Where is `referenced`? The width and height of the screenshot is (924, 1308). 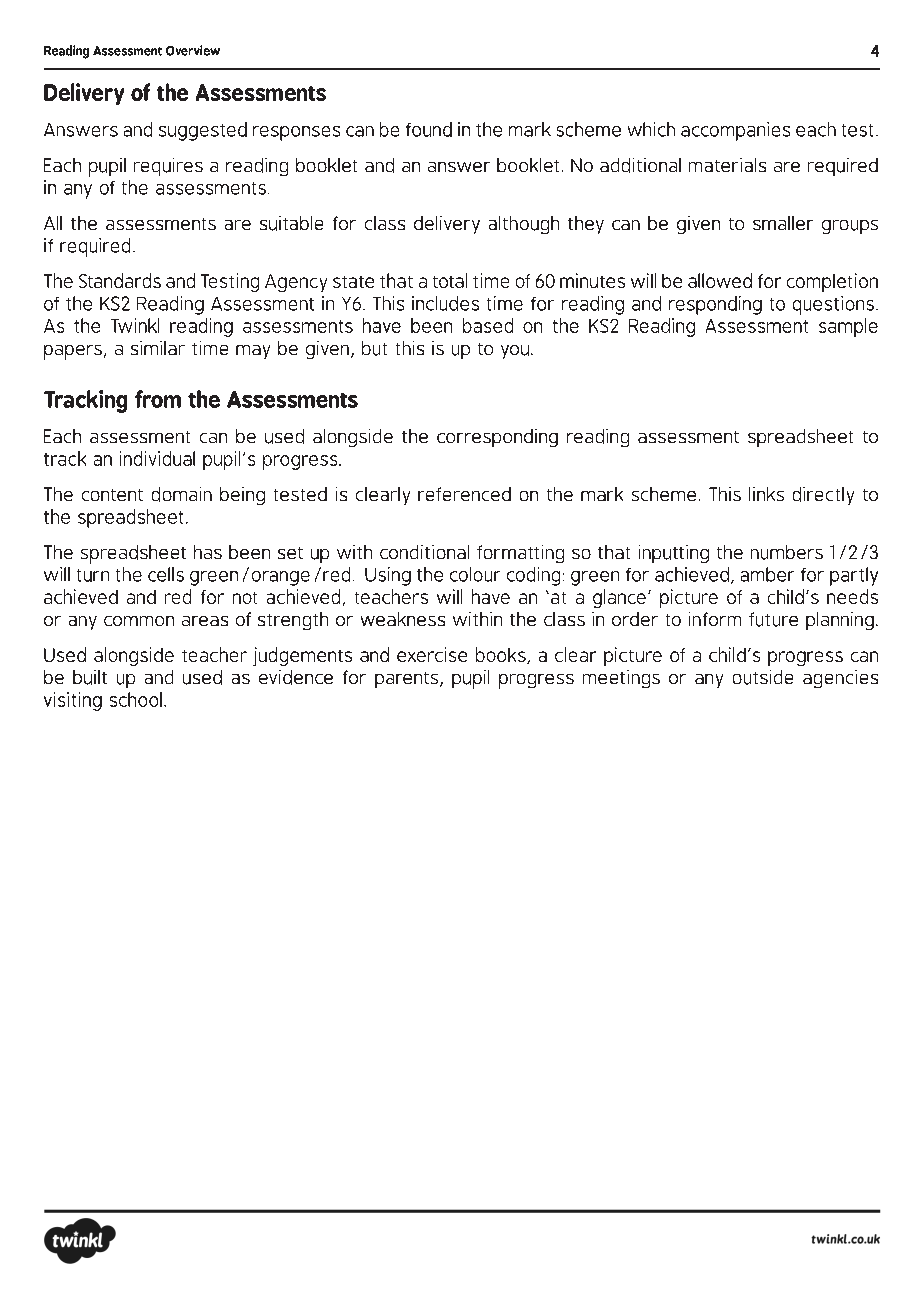 referenced is located at coordinates (464, 494).
